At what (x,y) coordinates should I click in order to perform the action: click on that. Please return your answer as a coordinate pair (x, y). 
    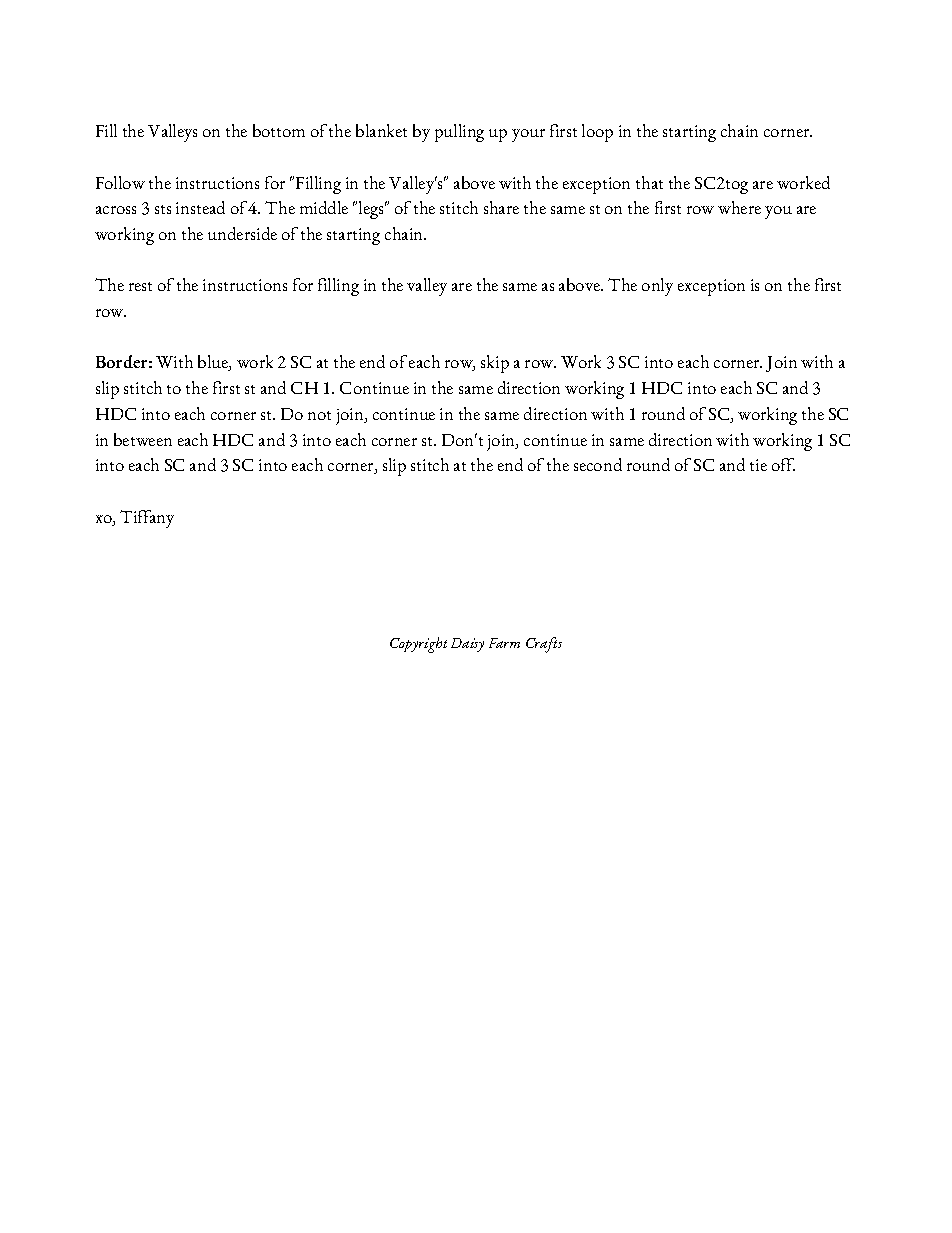
    Looking at the image, I should click on (649, 182).
